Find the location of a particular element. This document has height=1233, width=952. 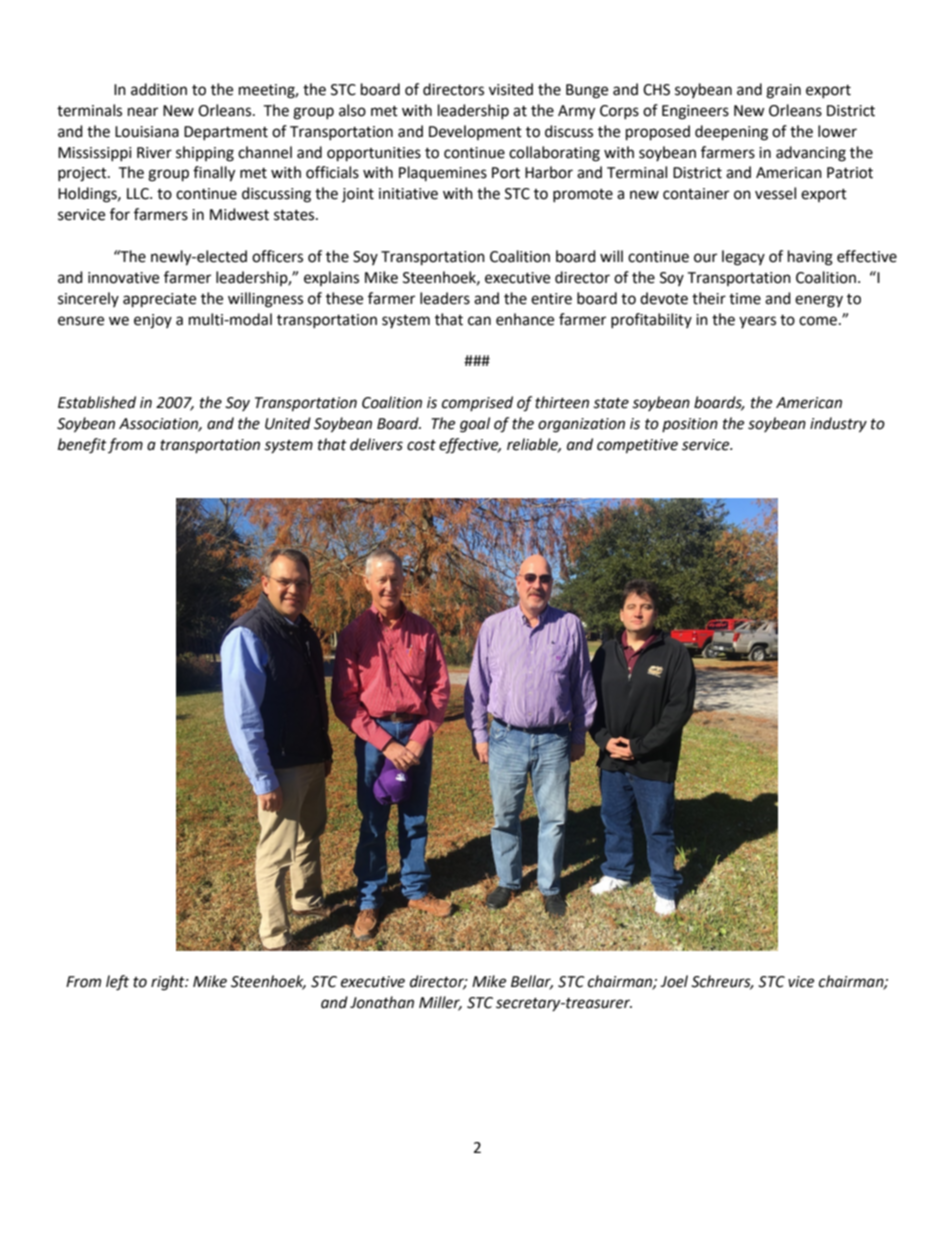

near is located at coordinates (143, 112).
